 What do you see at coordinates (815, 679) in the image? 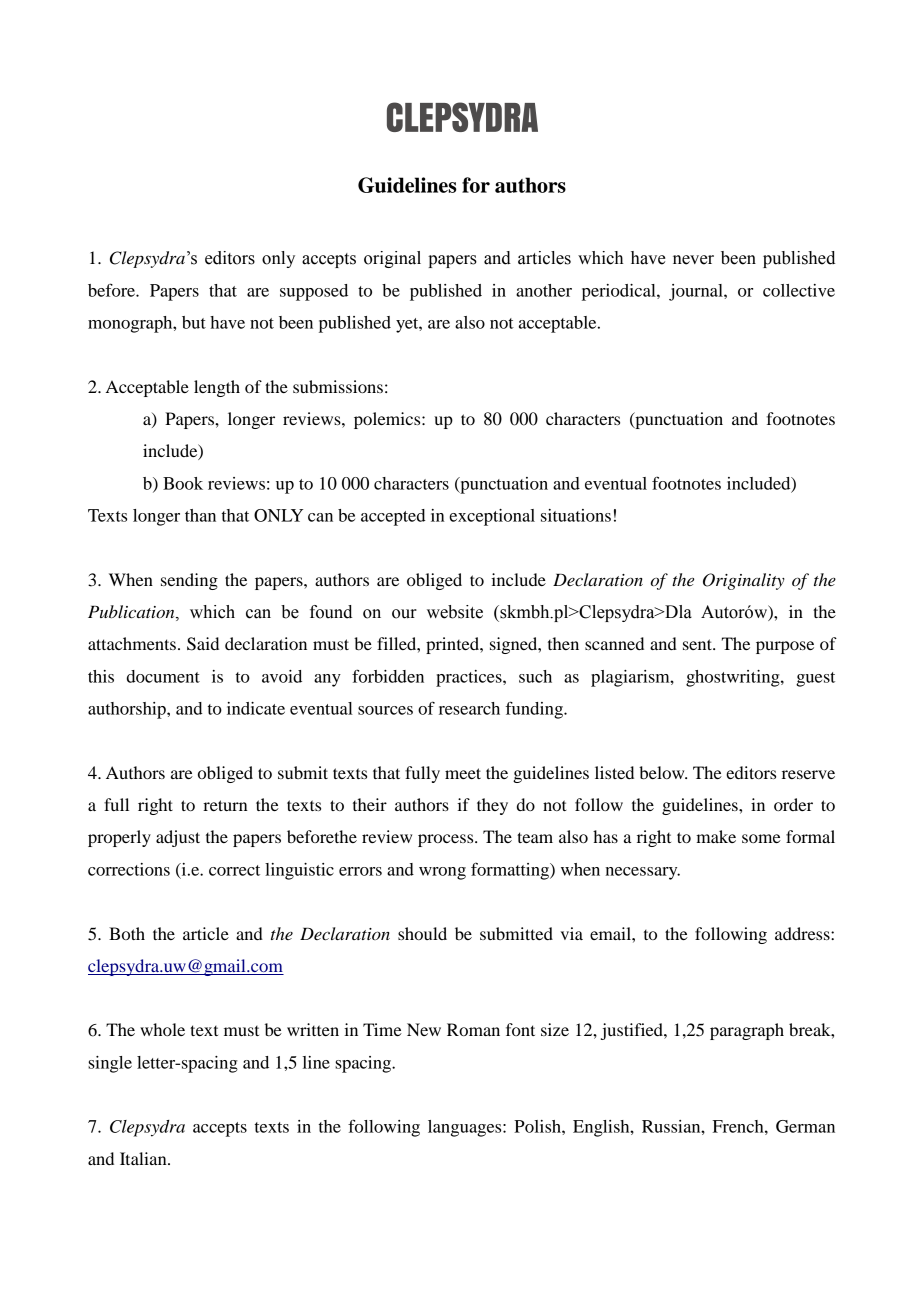
I see `guest` at bounding box center [815, 679].
